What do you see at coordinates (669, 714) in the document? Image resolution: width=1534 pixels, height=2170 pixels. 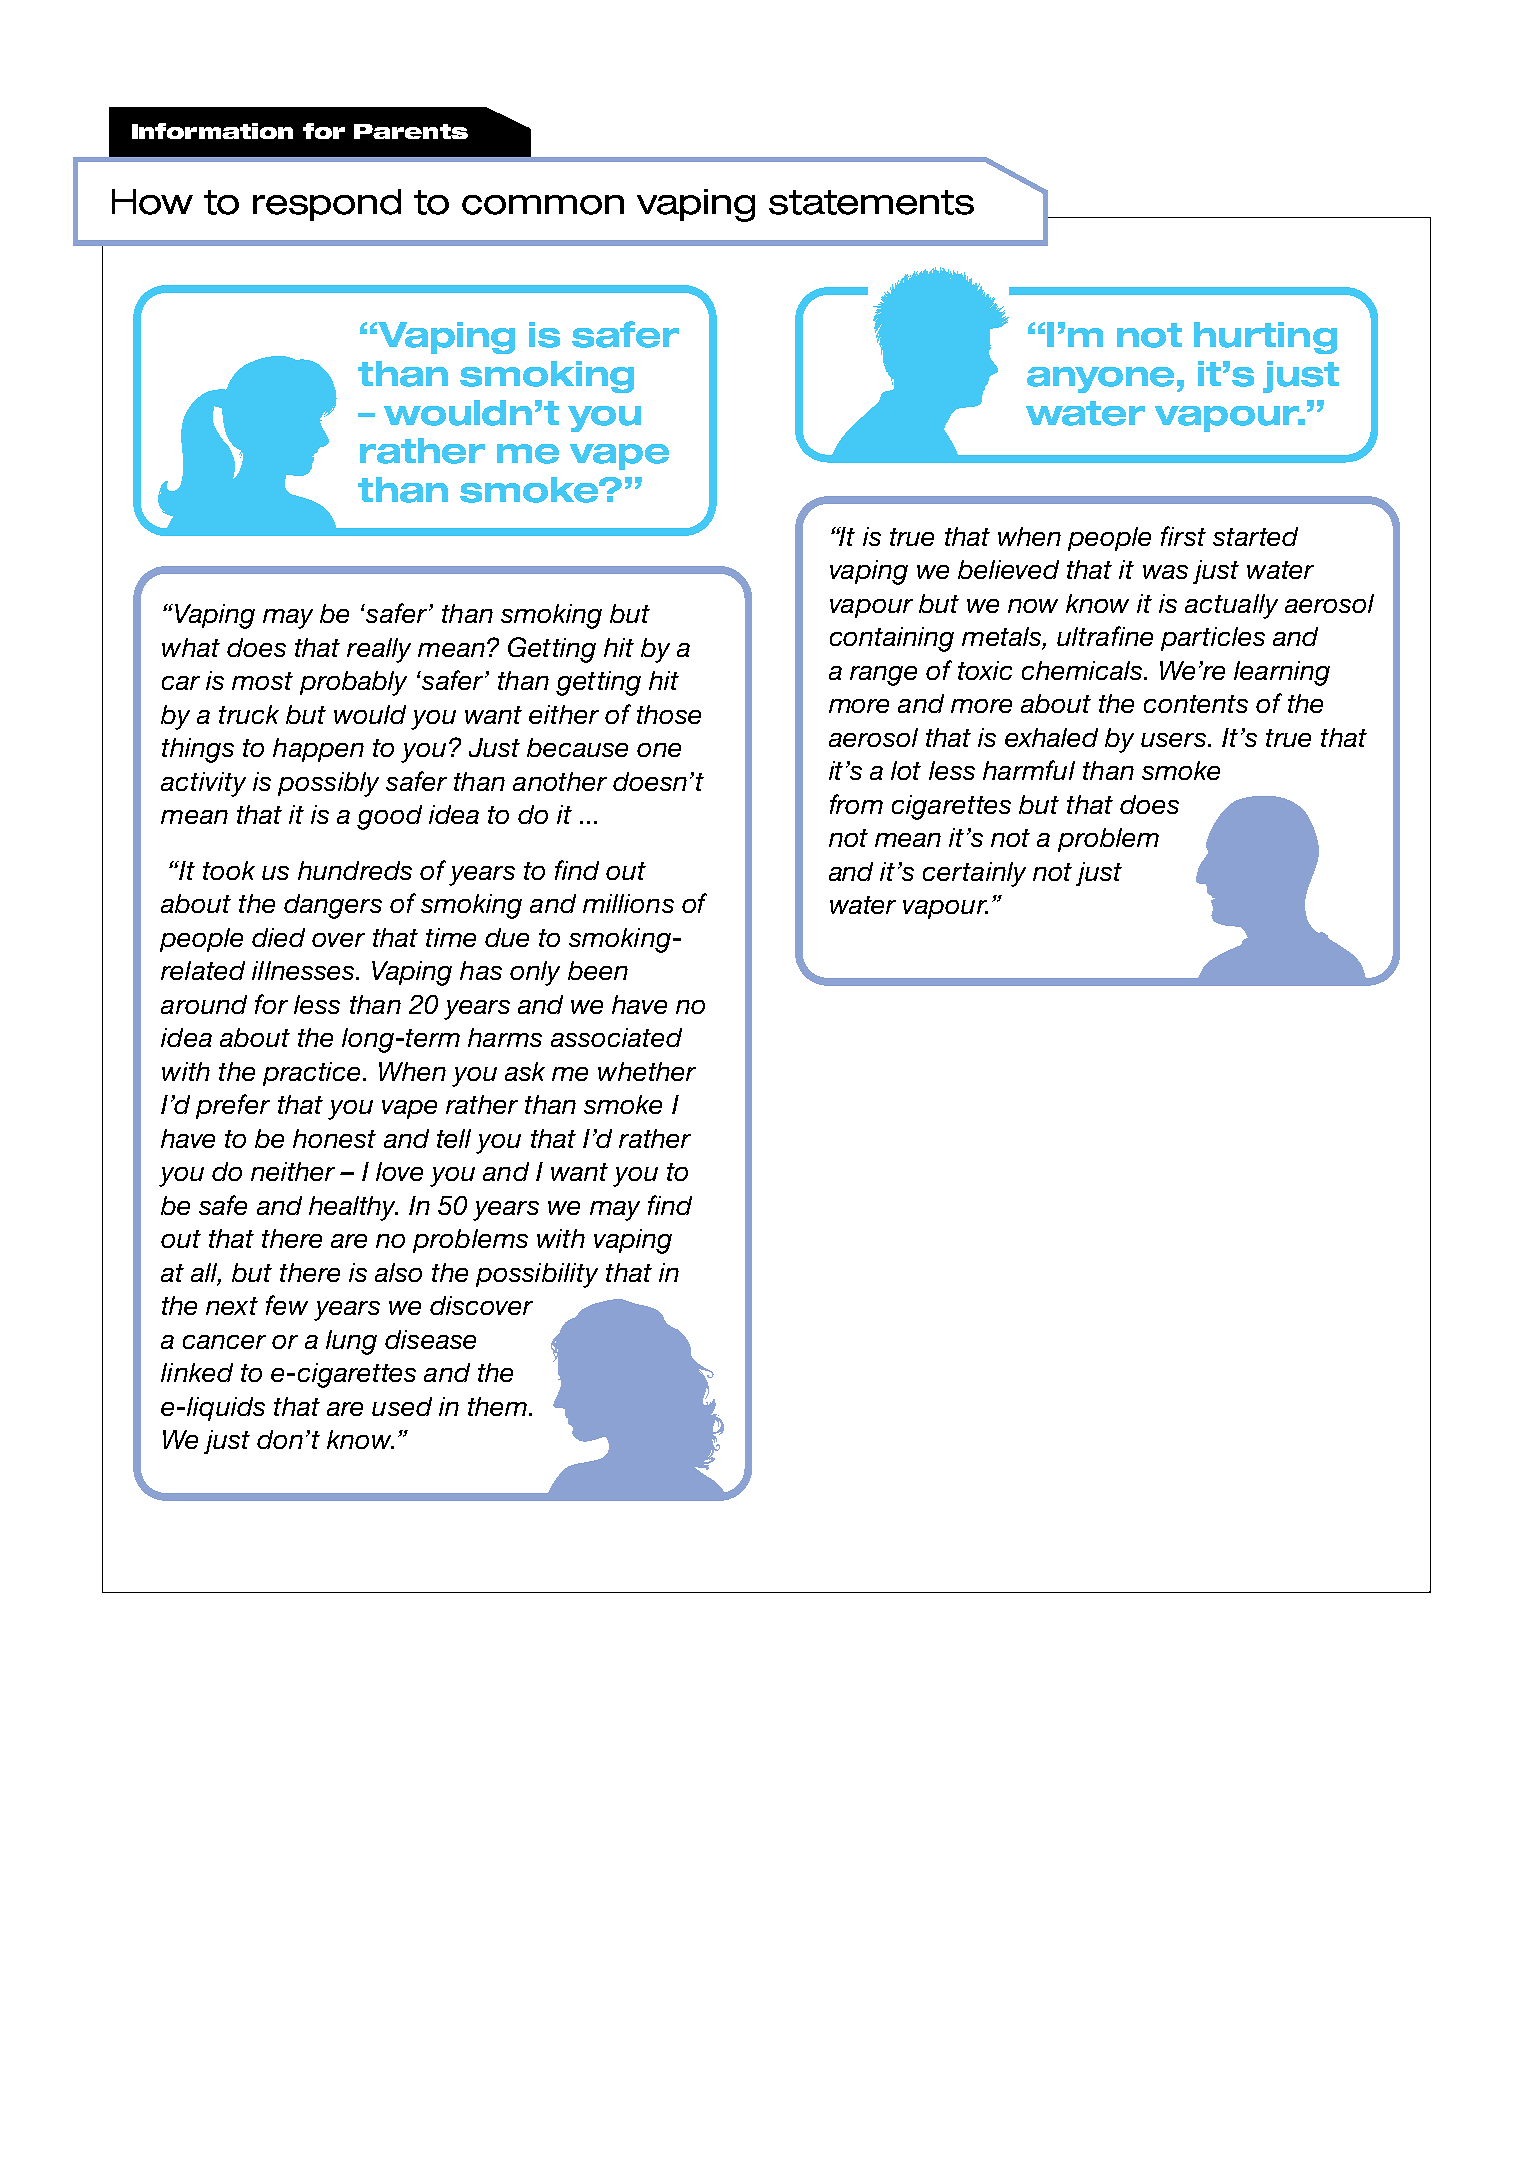 I see `those` at bounding box center [669, 714].
